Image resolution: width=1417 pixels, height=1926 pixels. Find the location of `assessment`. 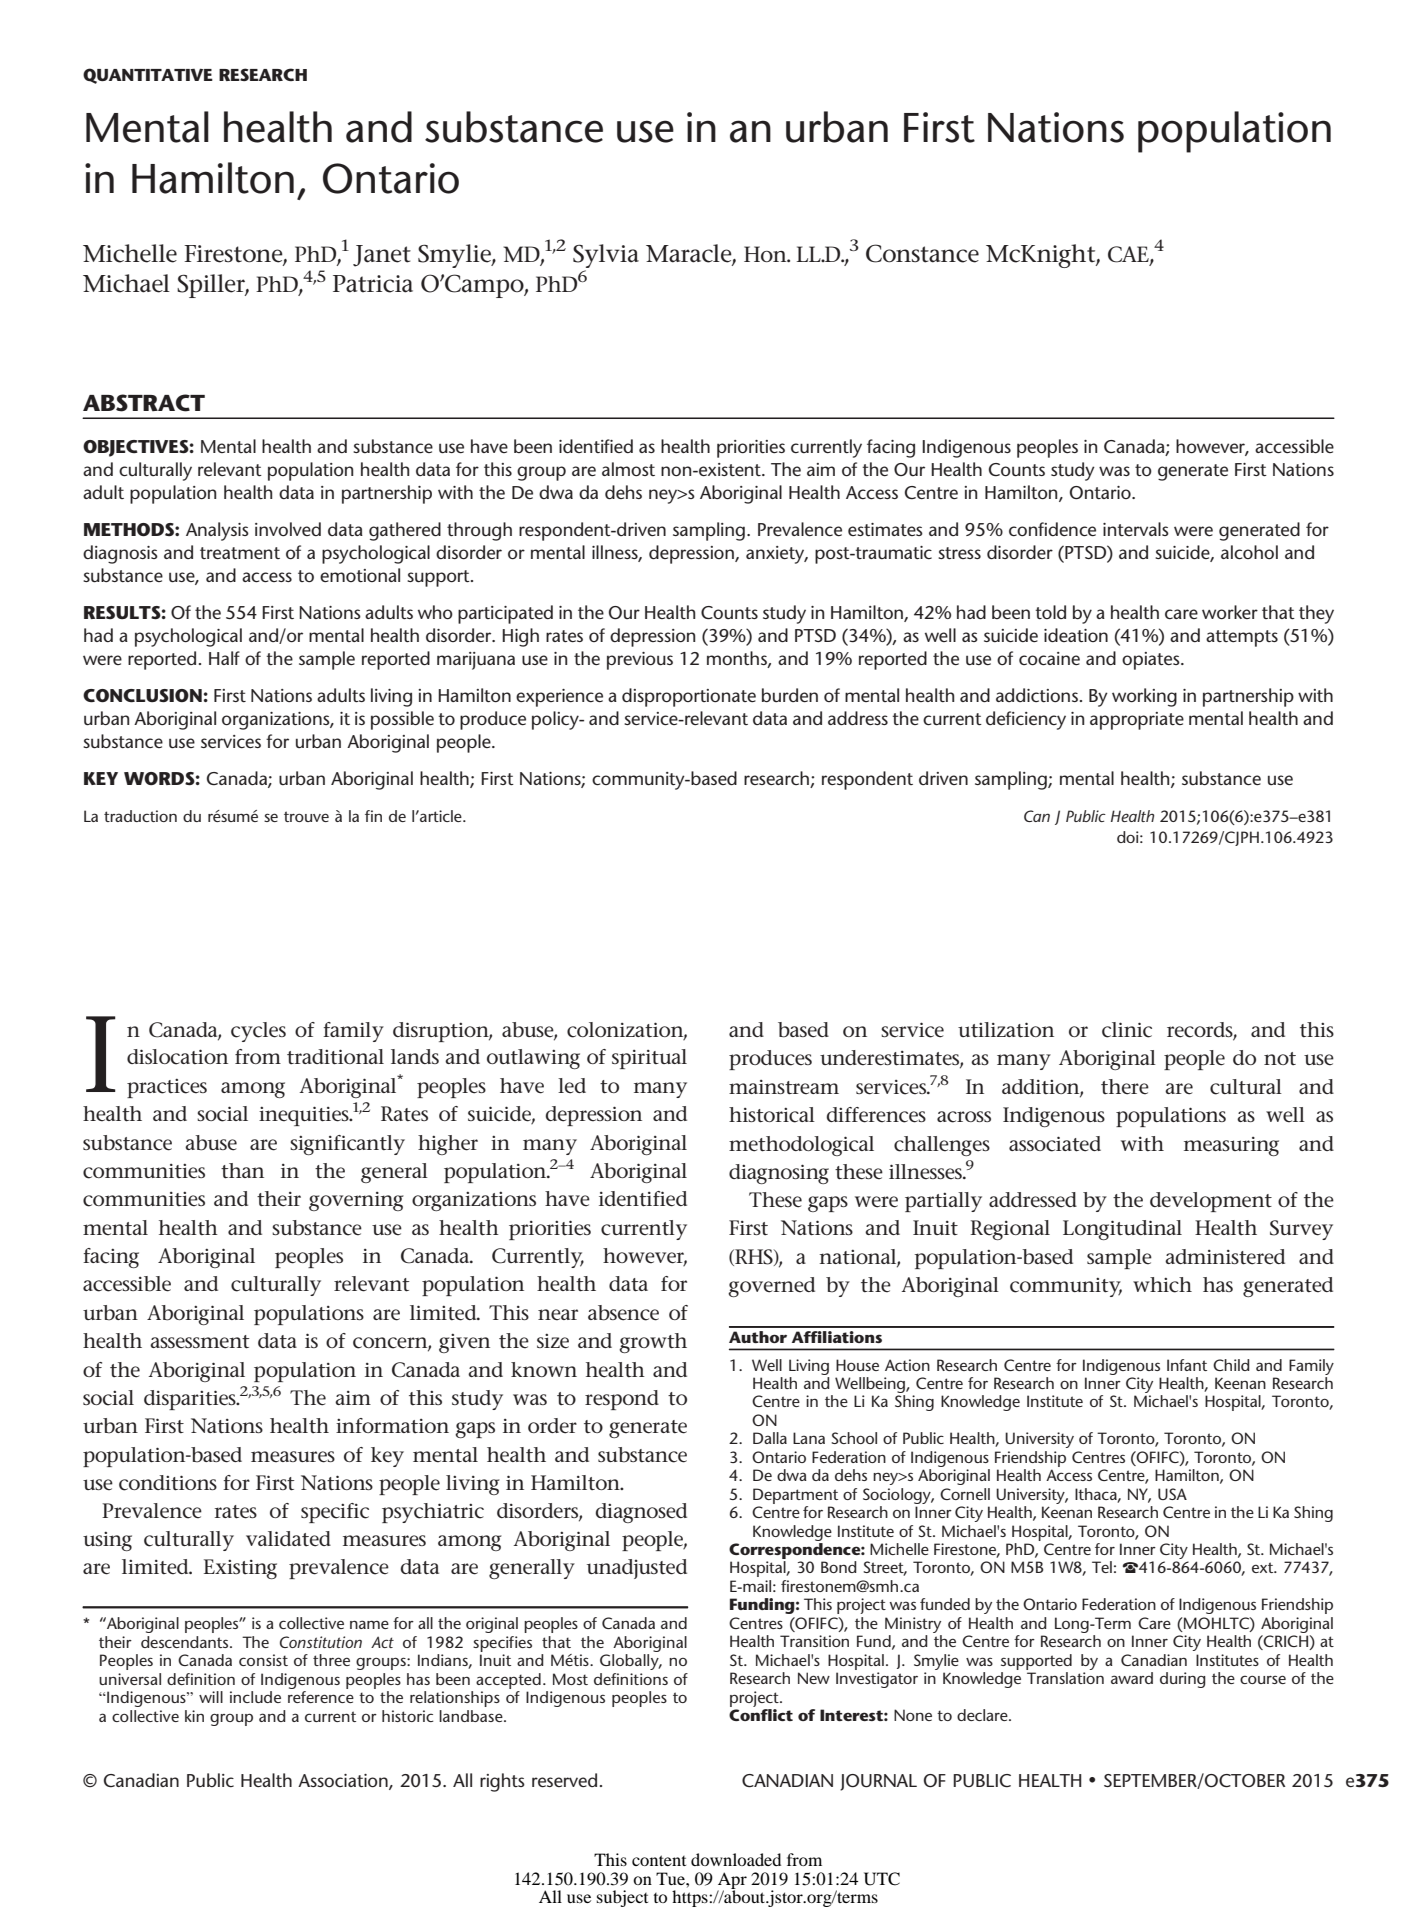

assessment is located at coordinates (199, 1342).
